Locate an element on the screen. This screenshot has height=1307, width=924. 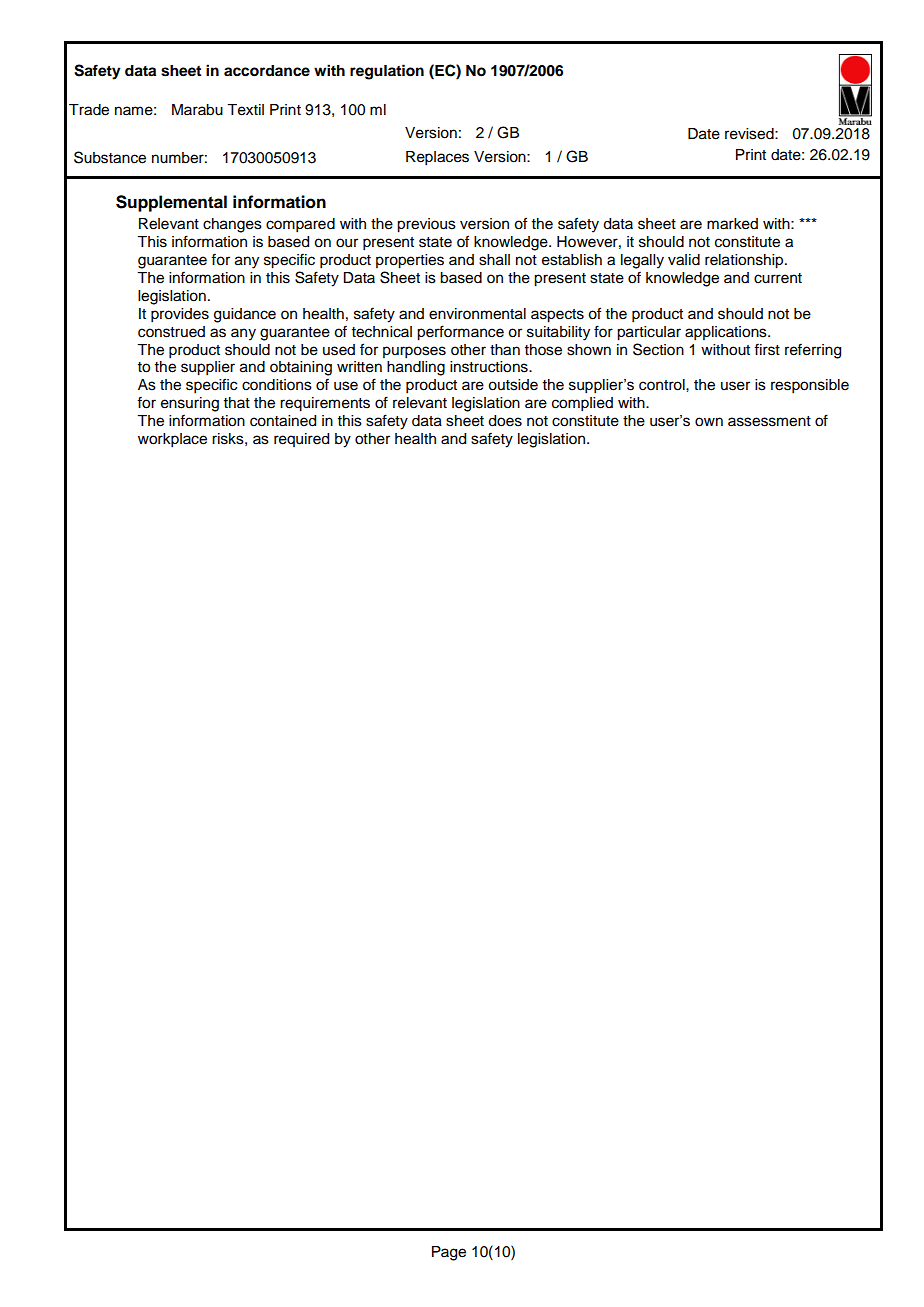
does is located at coordinates (505, 421).
